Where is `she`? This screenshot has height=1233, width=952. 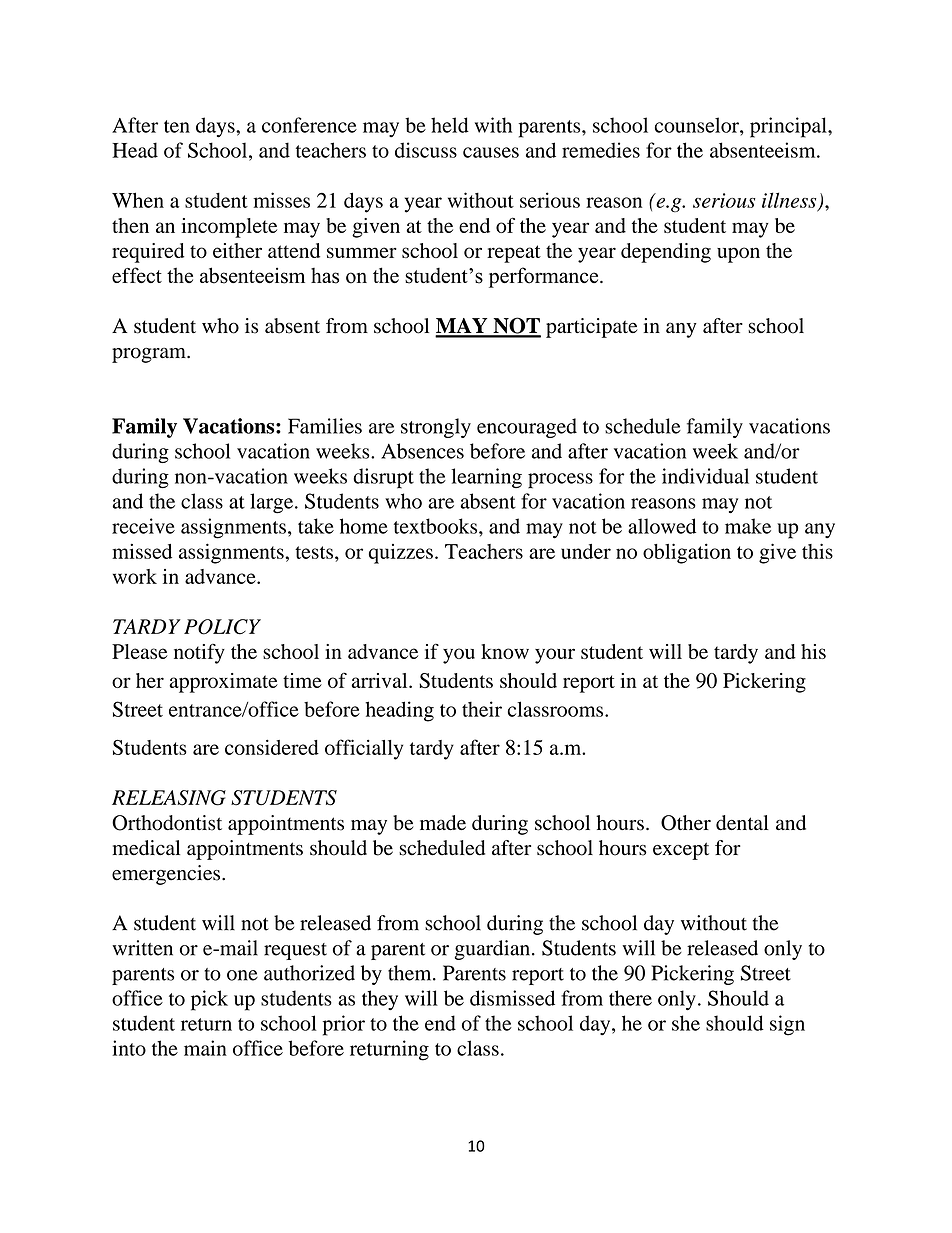 she is located at coordinates (686, 1023).
